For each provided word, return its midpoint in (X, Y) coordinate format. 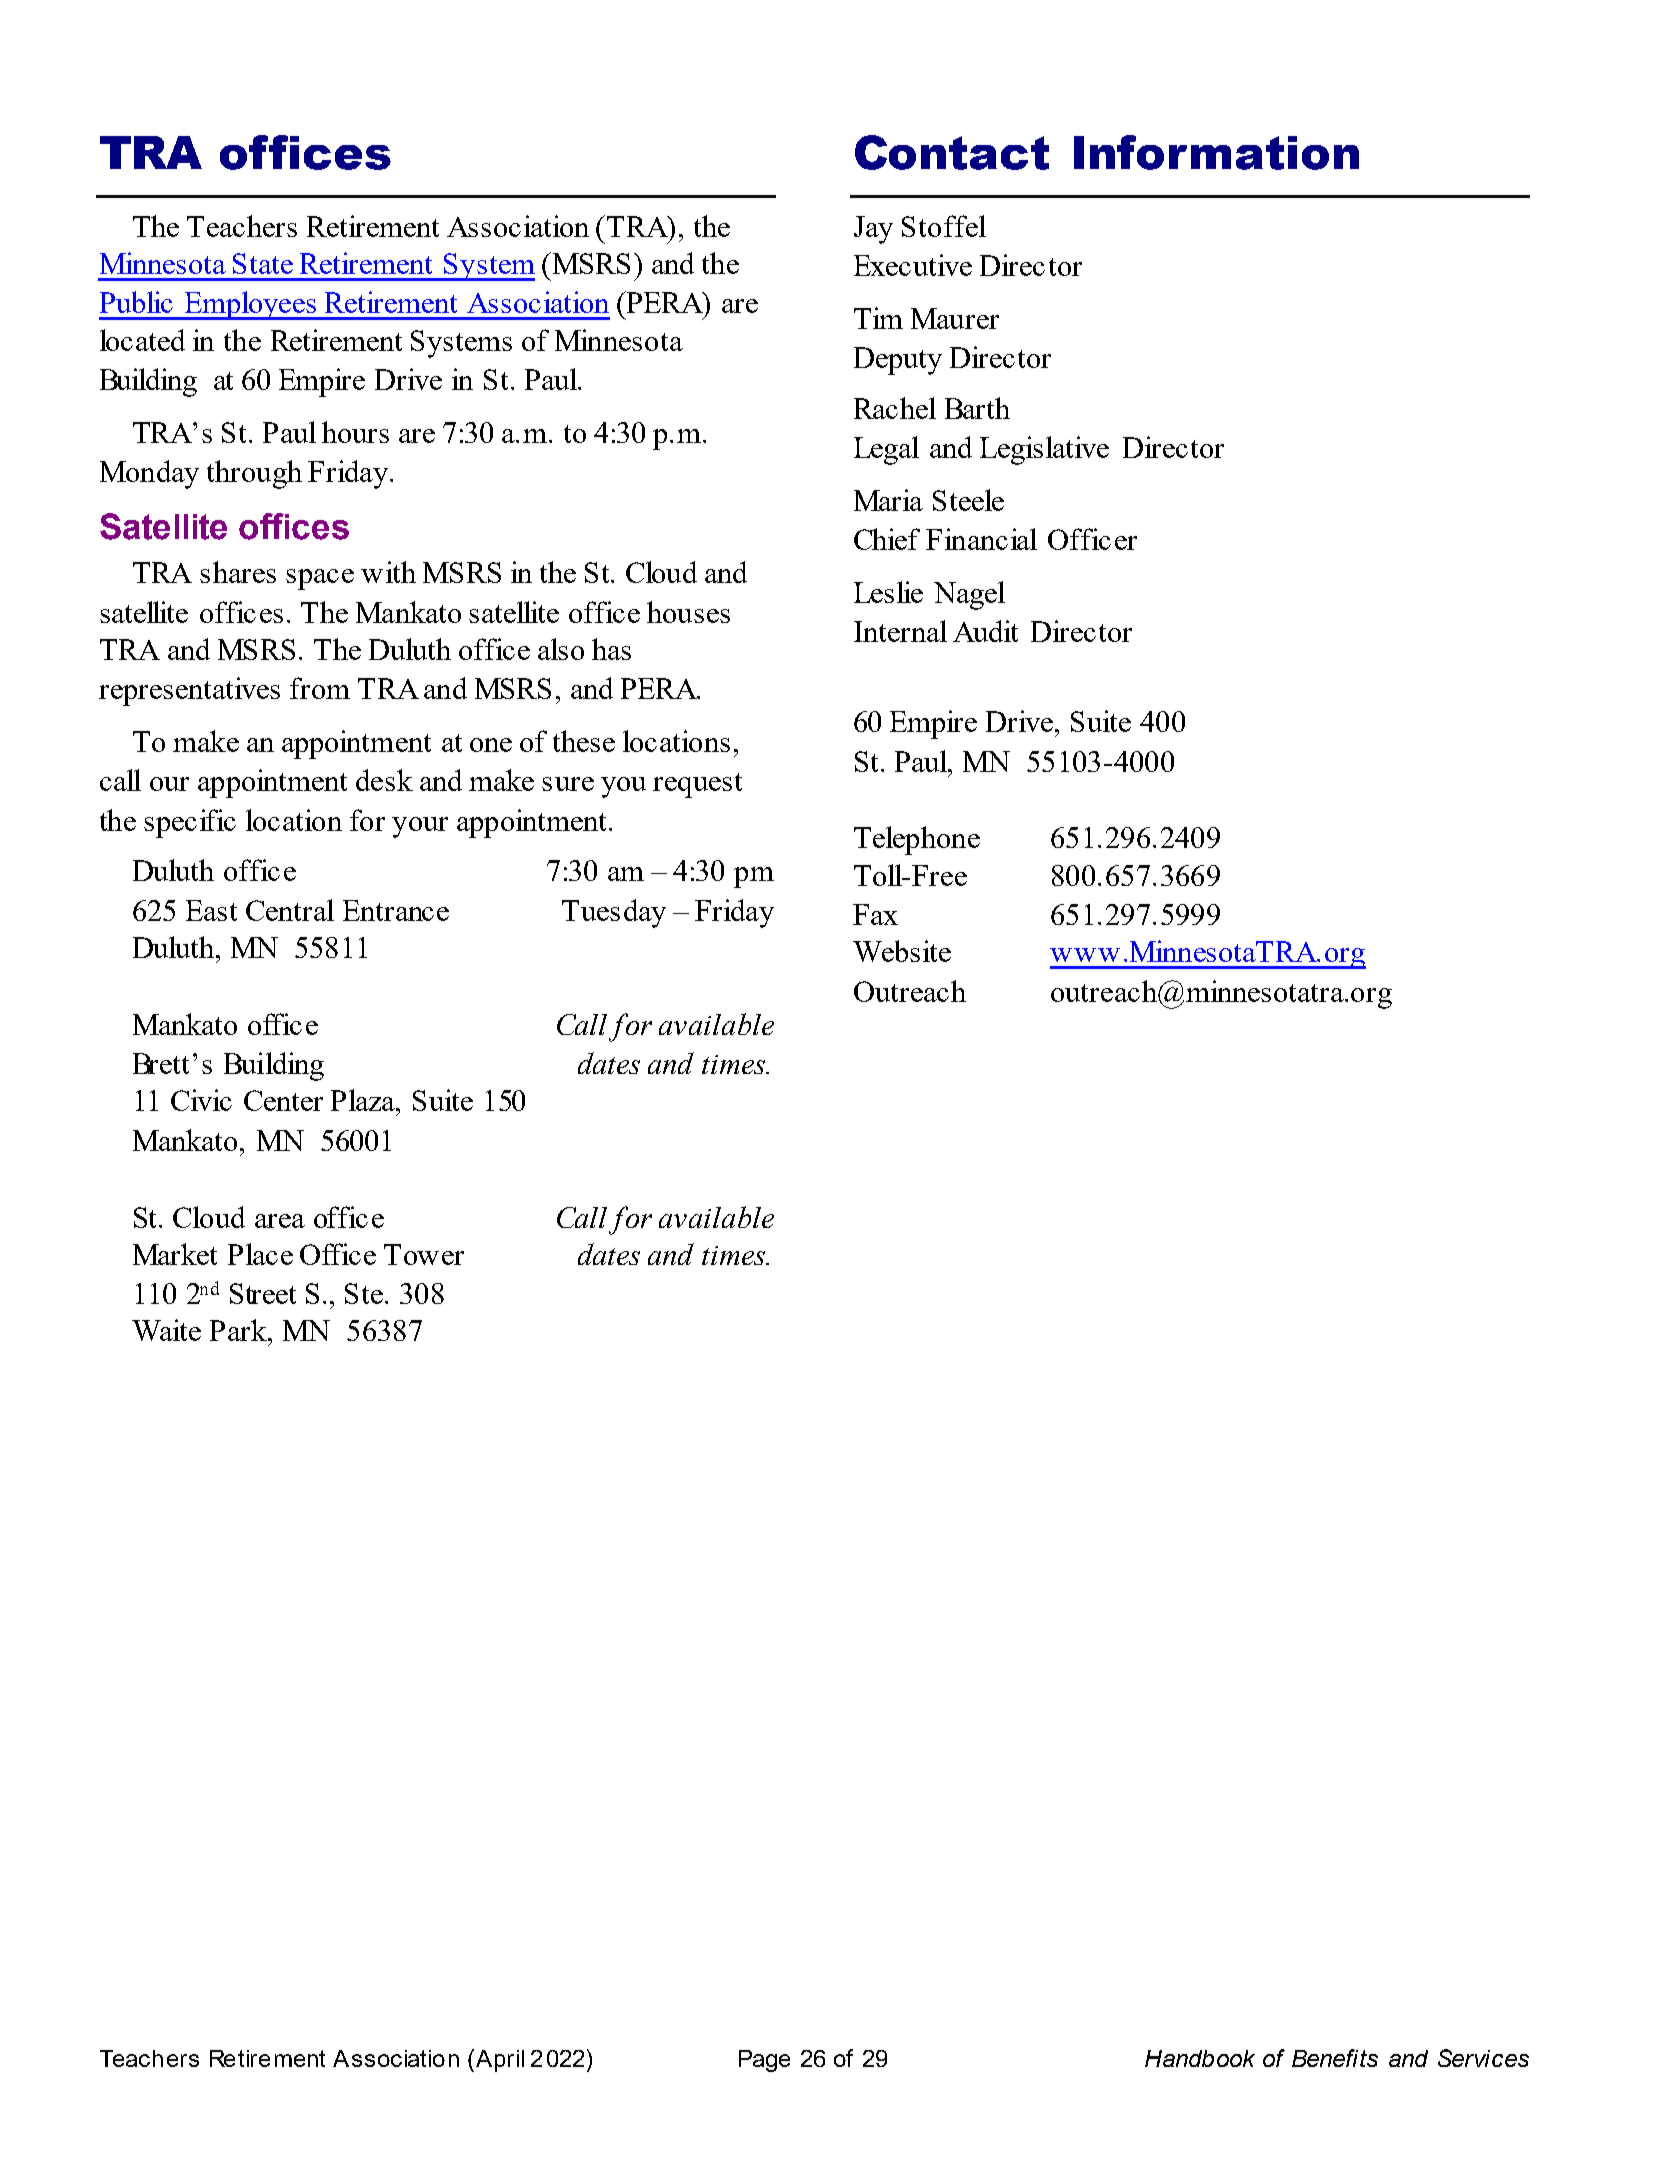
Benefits (1335, 2058)
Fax (875, 914)
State (263, 263)
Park (240, 1330)
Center (283, 1100)
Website (902, 951)
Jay (873, 230)
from (320, 688)
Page (764, 2061)
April (498, 2060)
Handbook (1200, 2058)
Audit (985, 631)
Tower (424, 1254)
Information (1216, 152)
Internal (900, 631)
